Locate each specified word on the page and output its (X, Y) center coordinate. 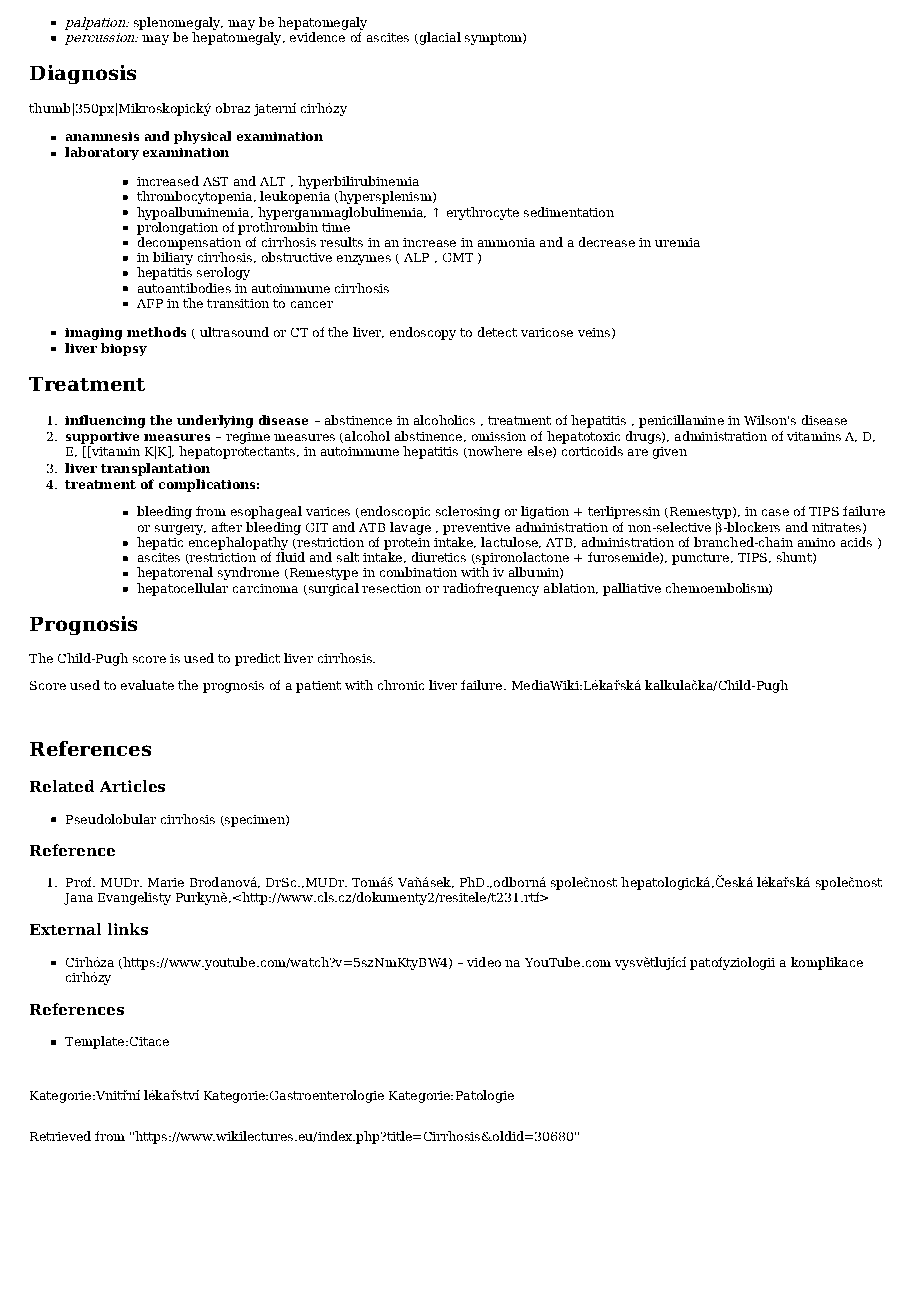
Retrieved (60, 1136)
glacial (439, 38)
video (484, 962)
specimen (255, 821)
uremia (677, 242)
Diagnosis (83, 74)
